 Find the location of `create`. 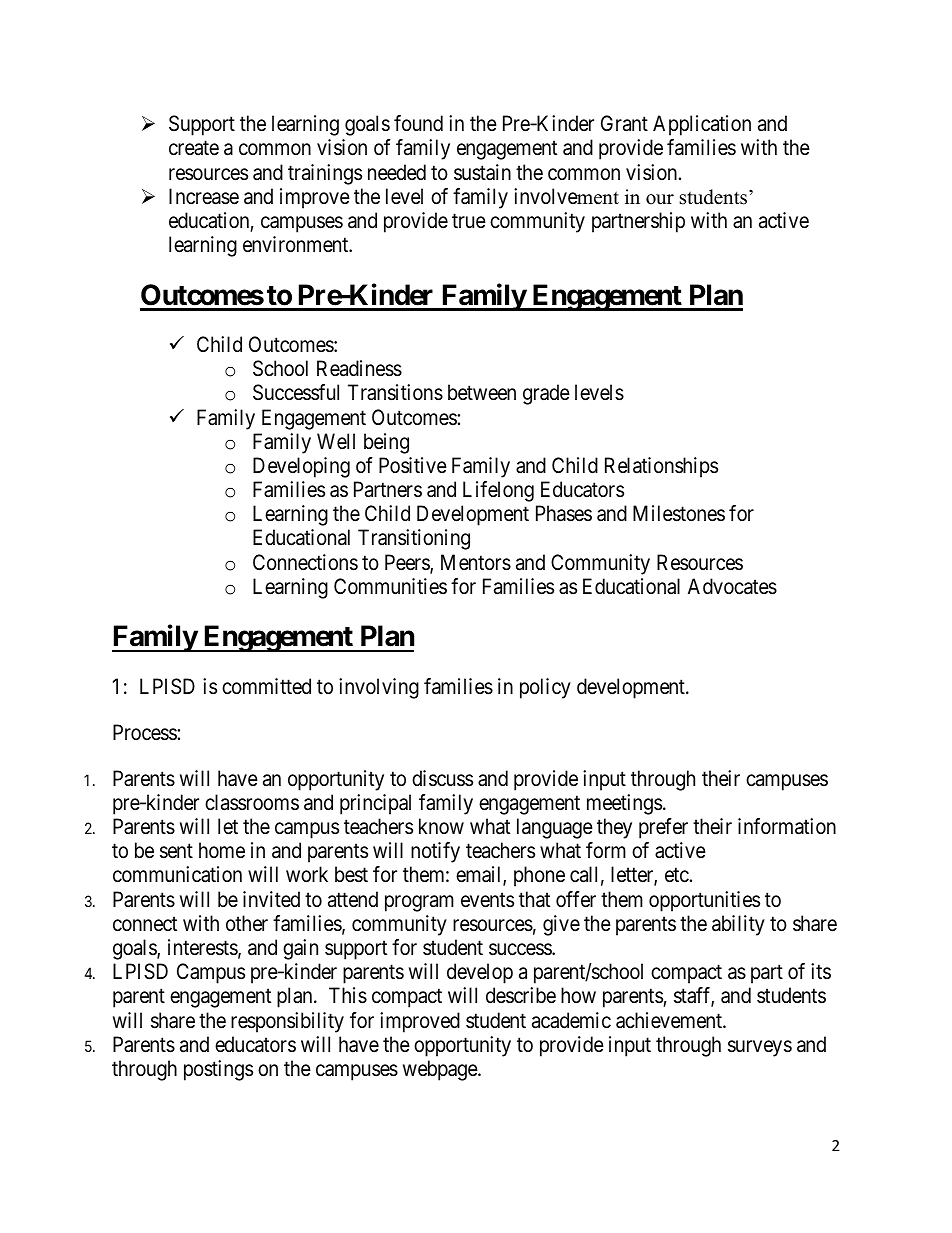

create is located at coordinates (194, 148).
